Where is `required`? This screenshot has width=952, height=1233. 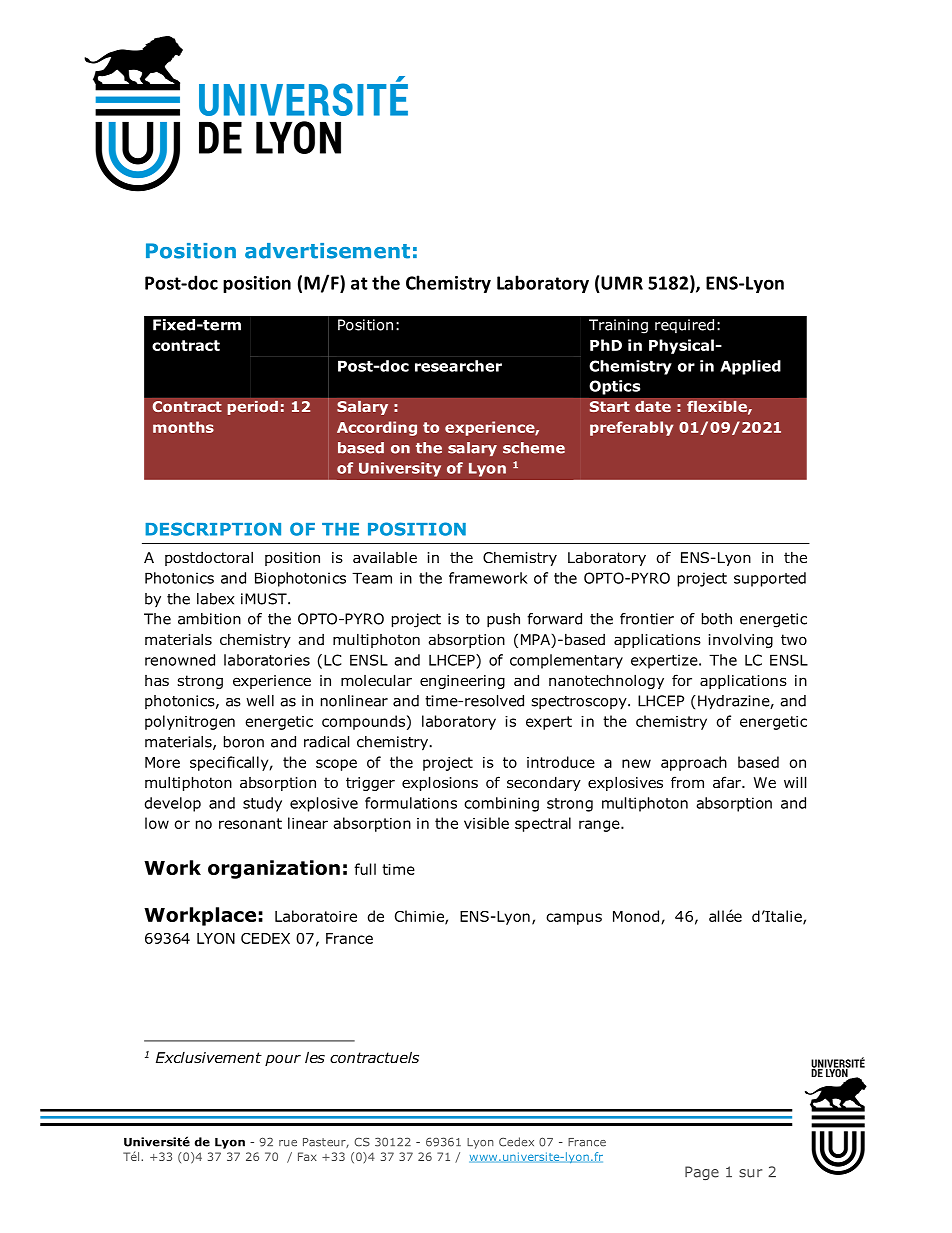 required is located at coordinates (684, 326).
